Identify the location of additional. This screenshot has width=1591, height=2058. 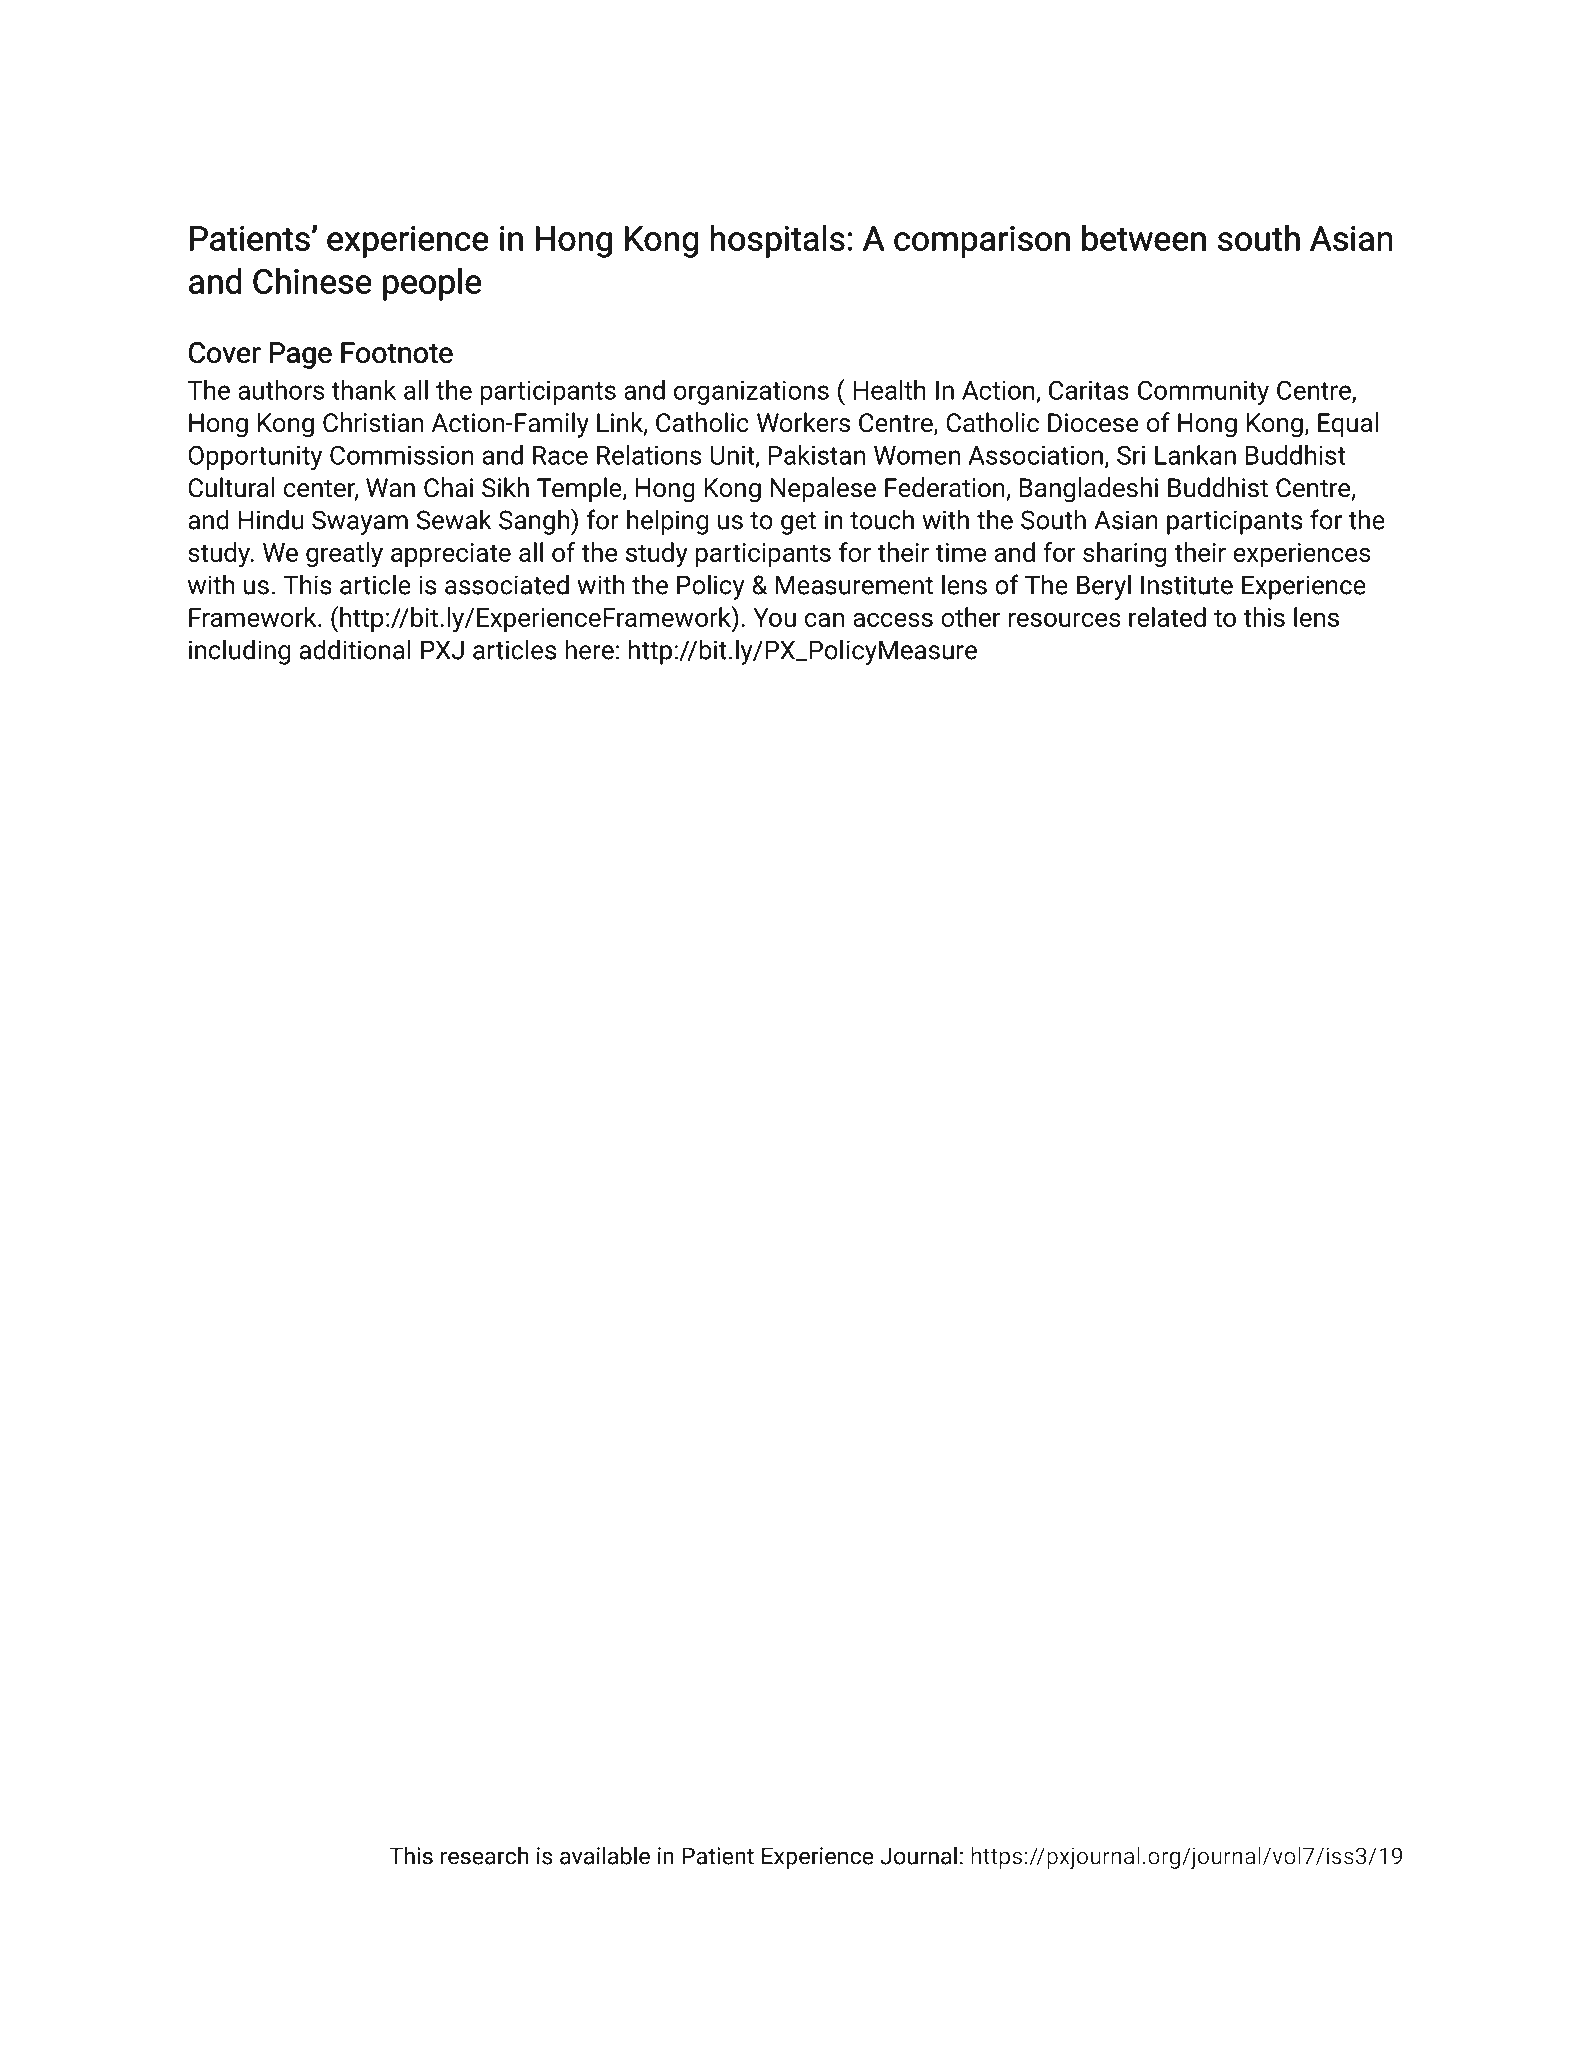
(355, 649).
